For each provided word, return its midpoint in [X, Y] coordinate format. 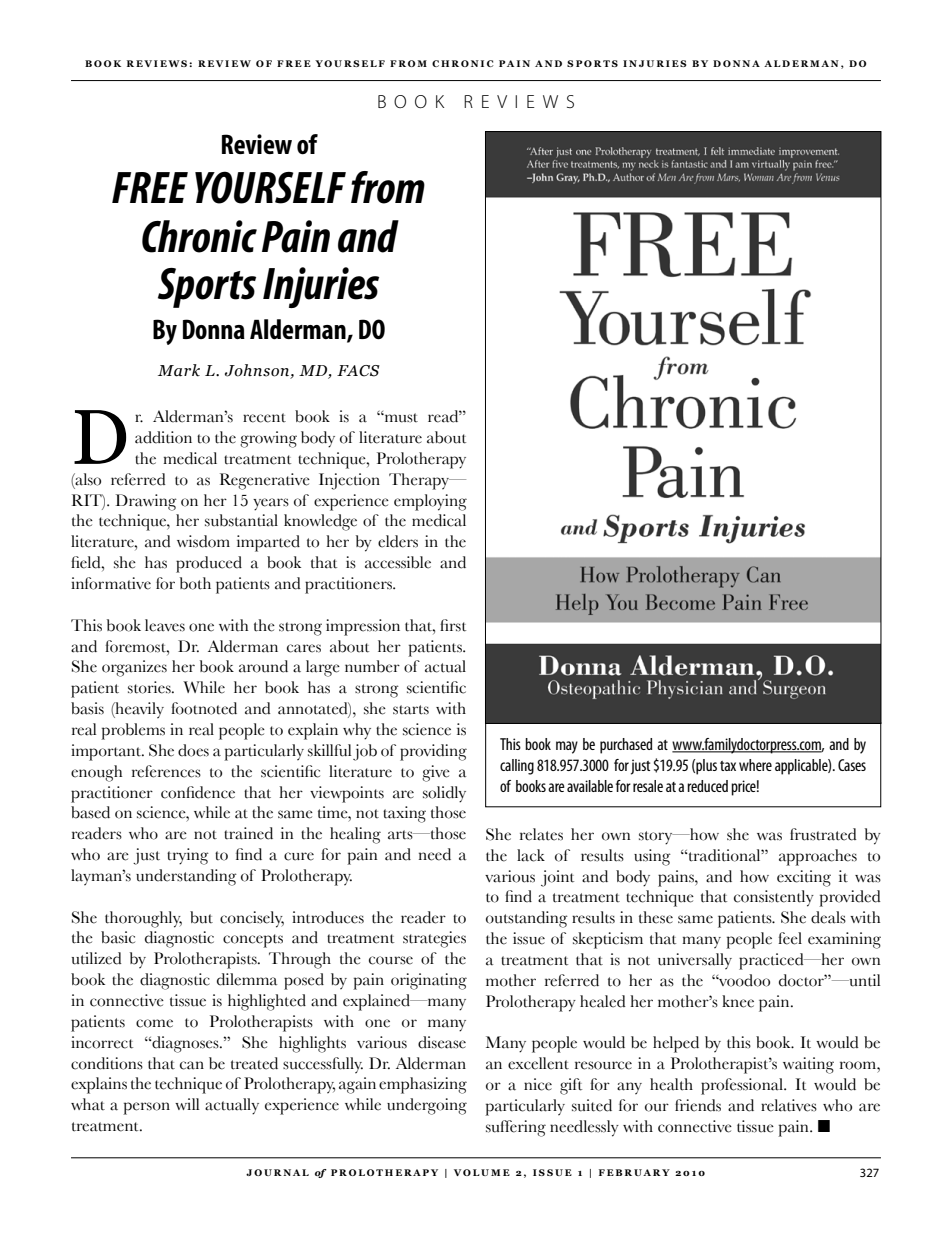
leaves [165, 625]
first [453, 625]
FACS [358, 371]
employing [430, 502]
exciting [804, 878]
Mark [179, 370]
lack [531, 855]
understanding [186, 877]
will [187, 1104]
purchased [626, 746]
